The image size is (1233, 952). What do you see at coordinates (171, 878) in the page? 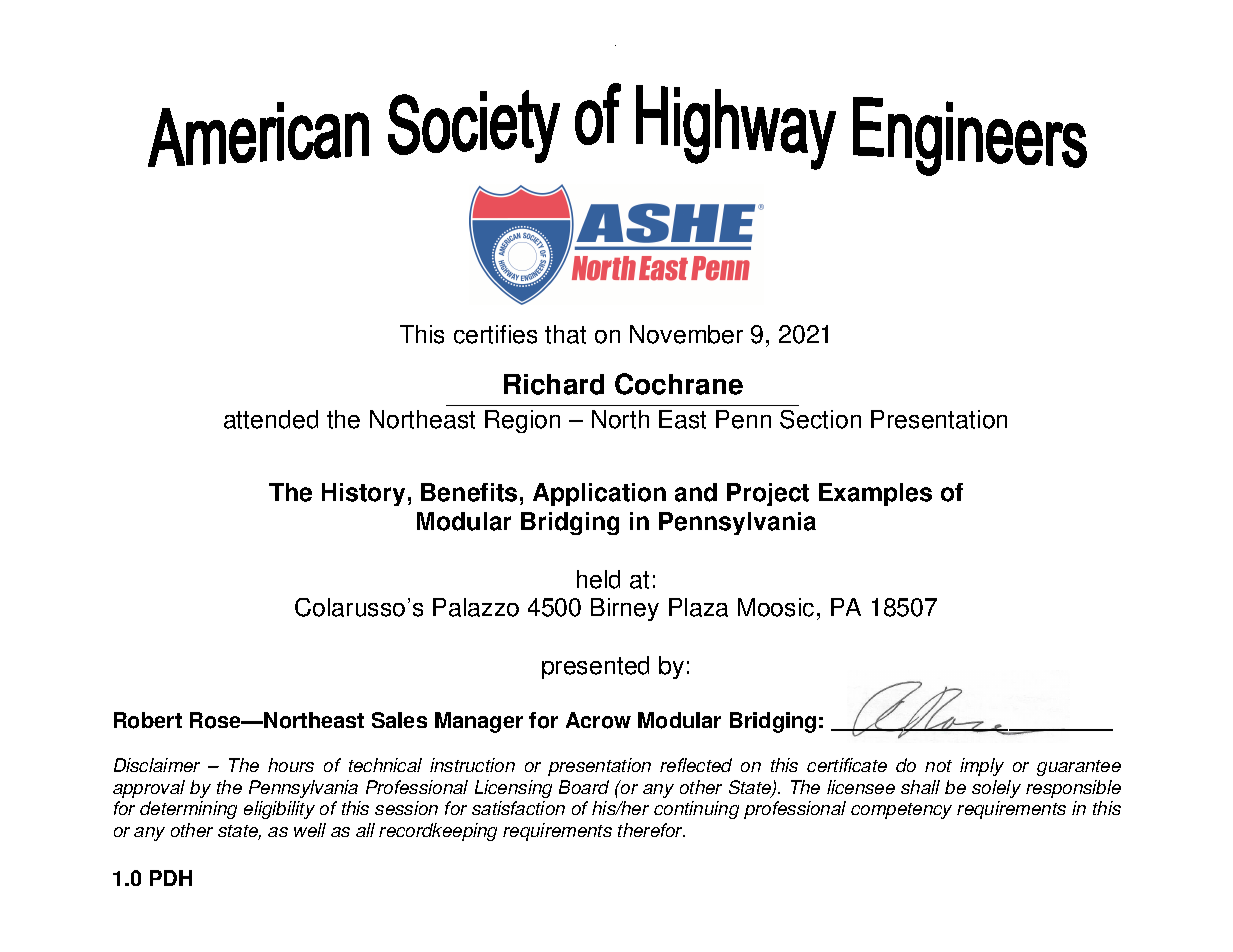
I see `PDH` at bounding box center [171, 878].
